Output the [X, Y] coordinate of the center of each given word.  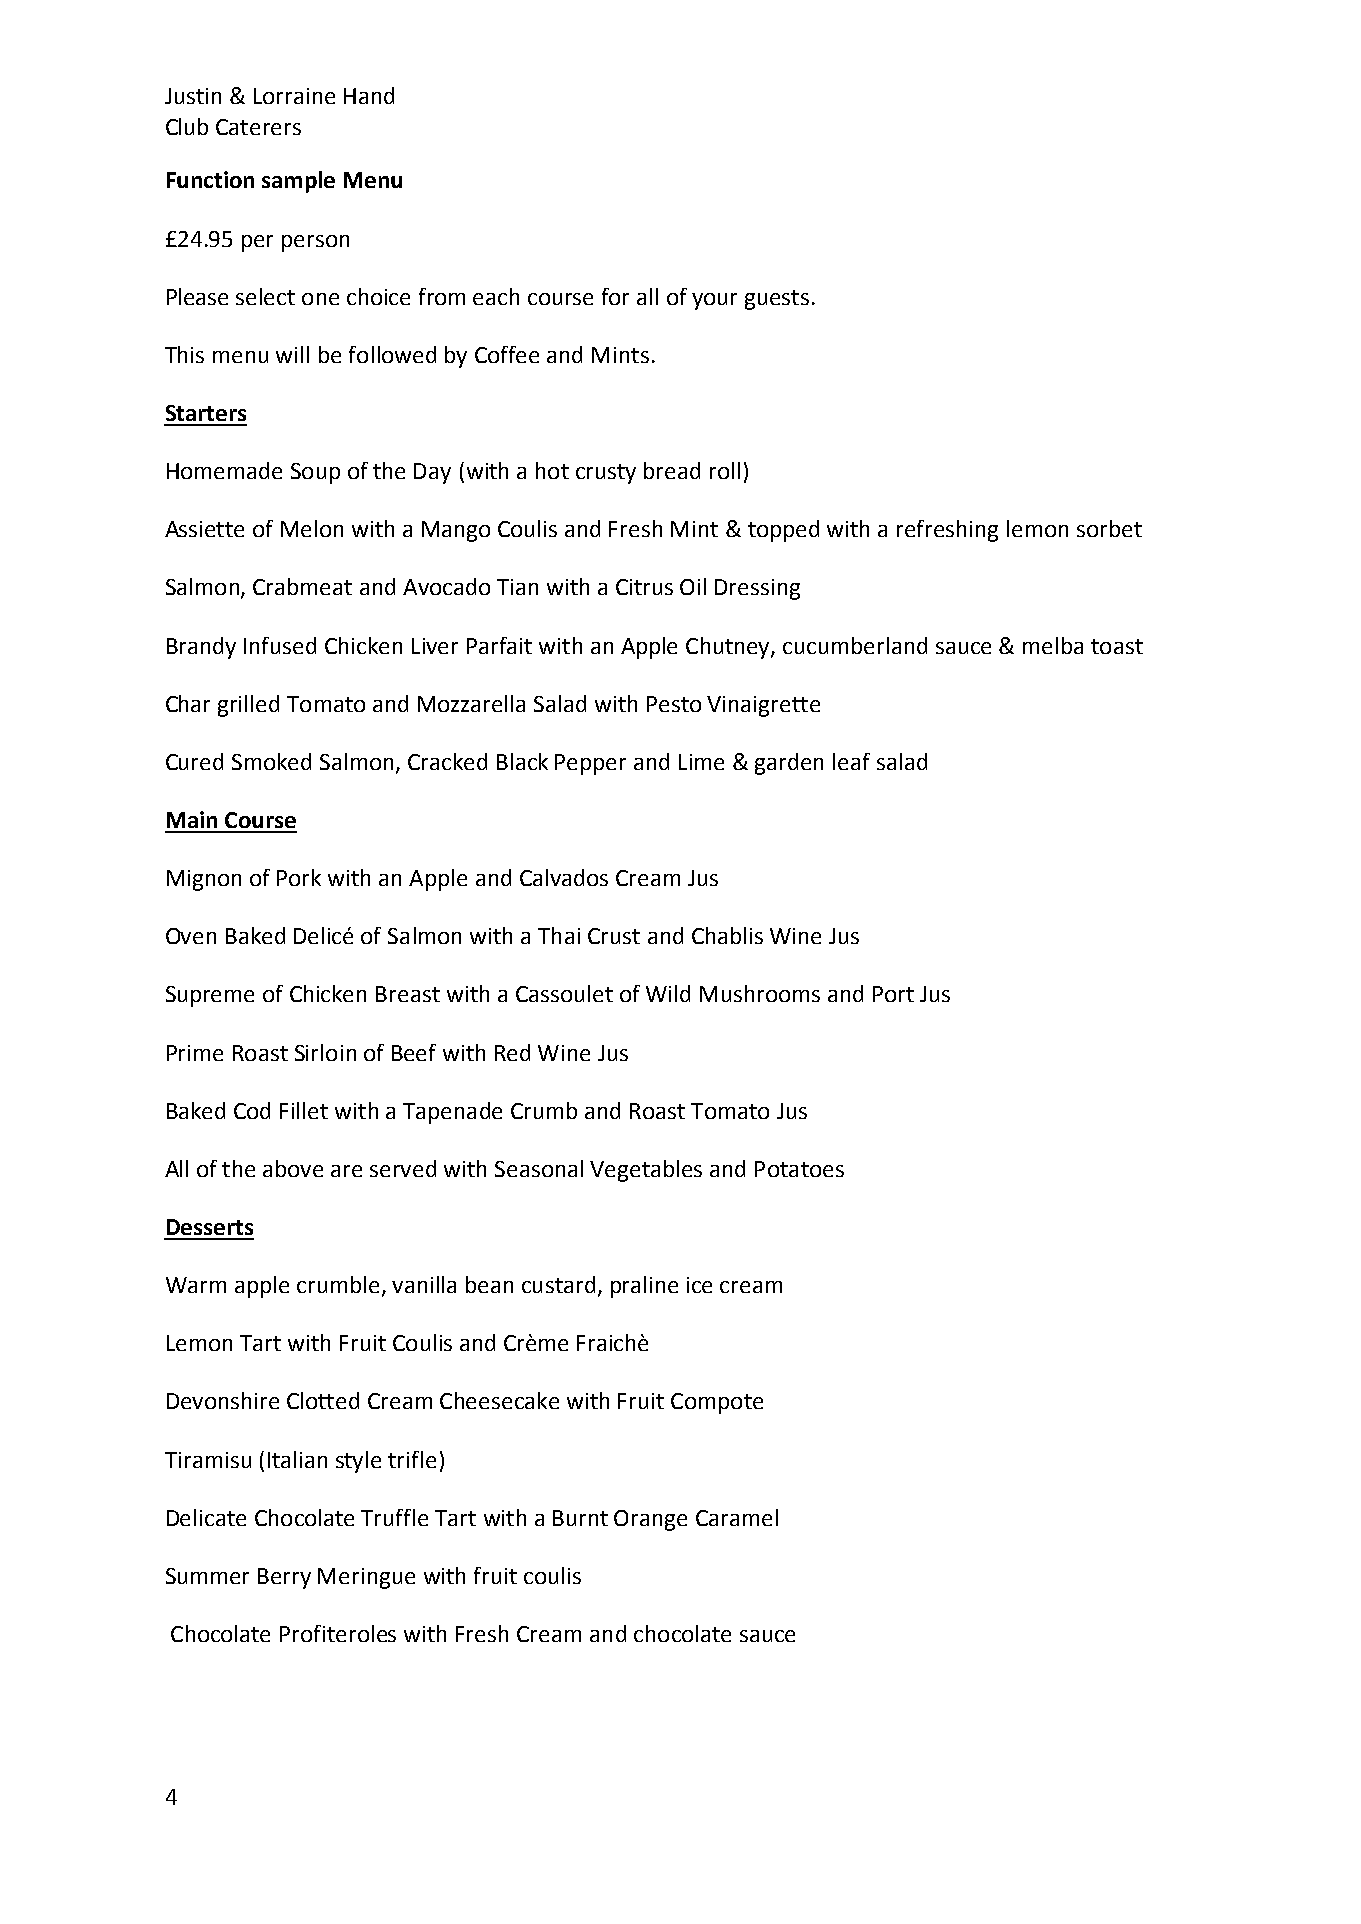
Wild [668, 993]
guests [777, 300]
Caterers [258, 127]
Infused [280, 645]
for [615, 296]
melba [1053, 645]
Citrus [644, 587]
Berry [284, 1578]
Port [893, 994]
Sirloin [325, 1052]
